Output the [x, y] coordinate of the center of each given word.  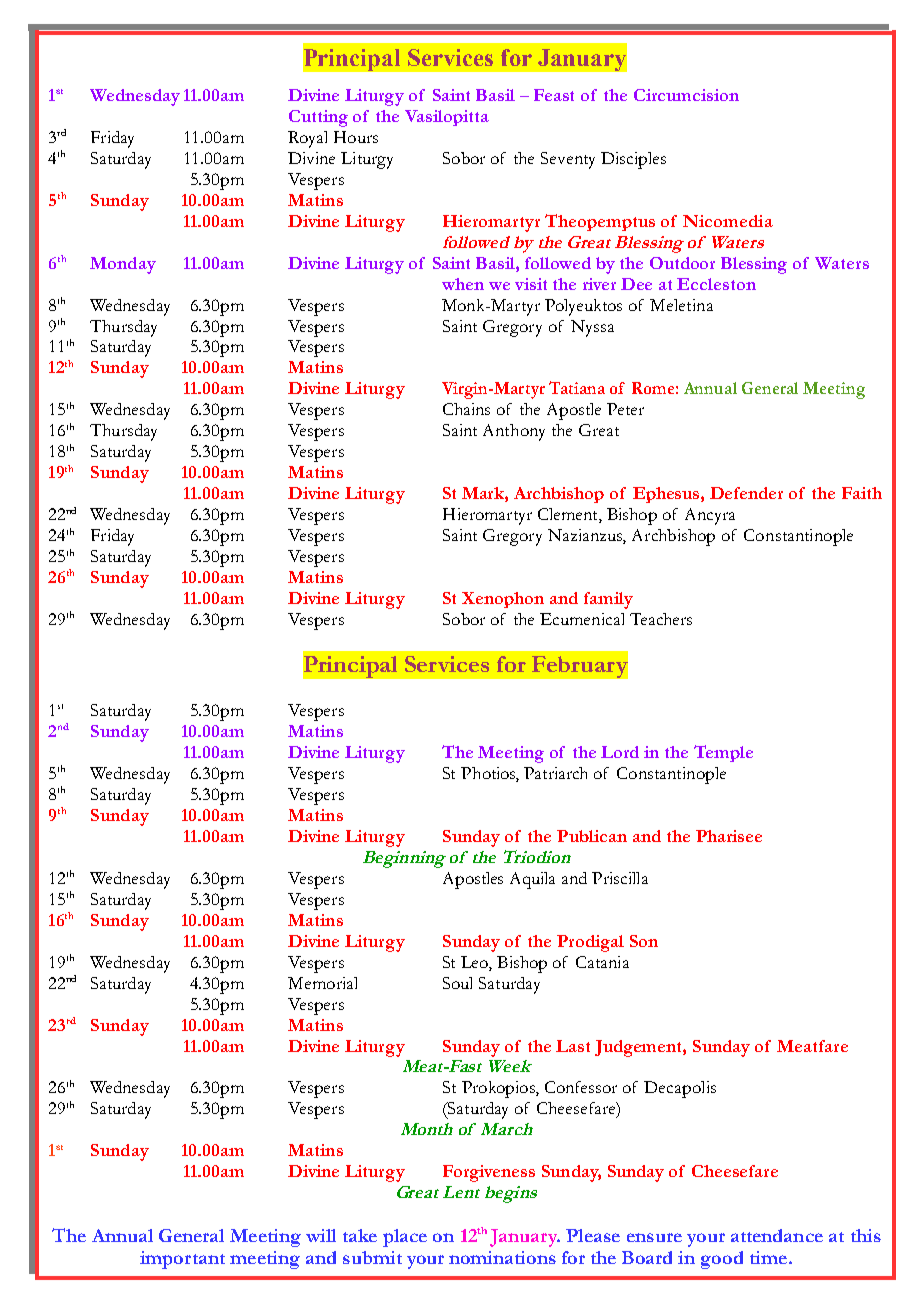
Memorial [322, 983]
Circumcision [686, 95]
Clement [569, 515]
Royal [307, 139]
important [182, 1260]
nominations [502, 1257]
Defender [746, 493]
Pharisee [729, 836]
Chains [466, 409]
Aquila [532, 880]
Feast [554, 95]
